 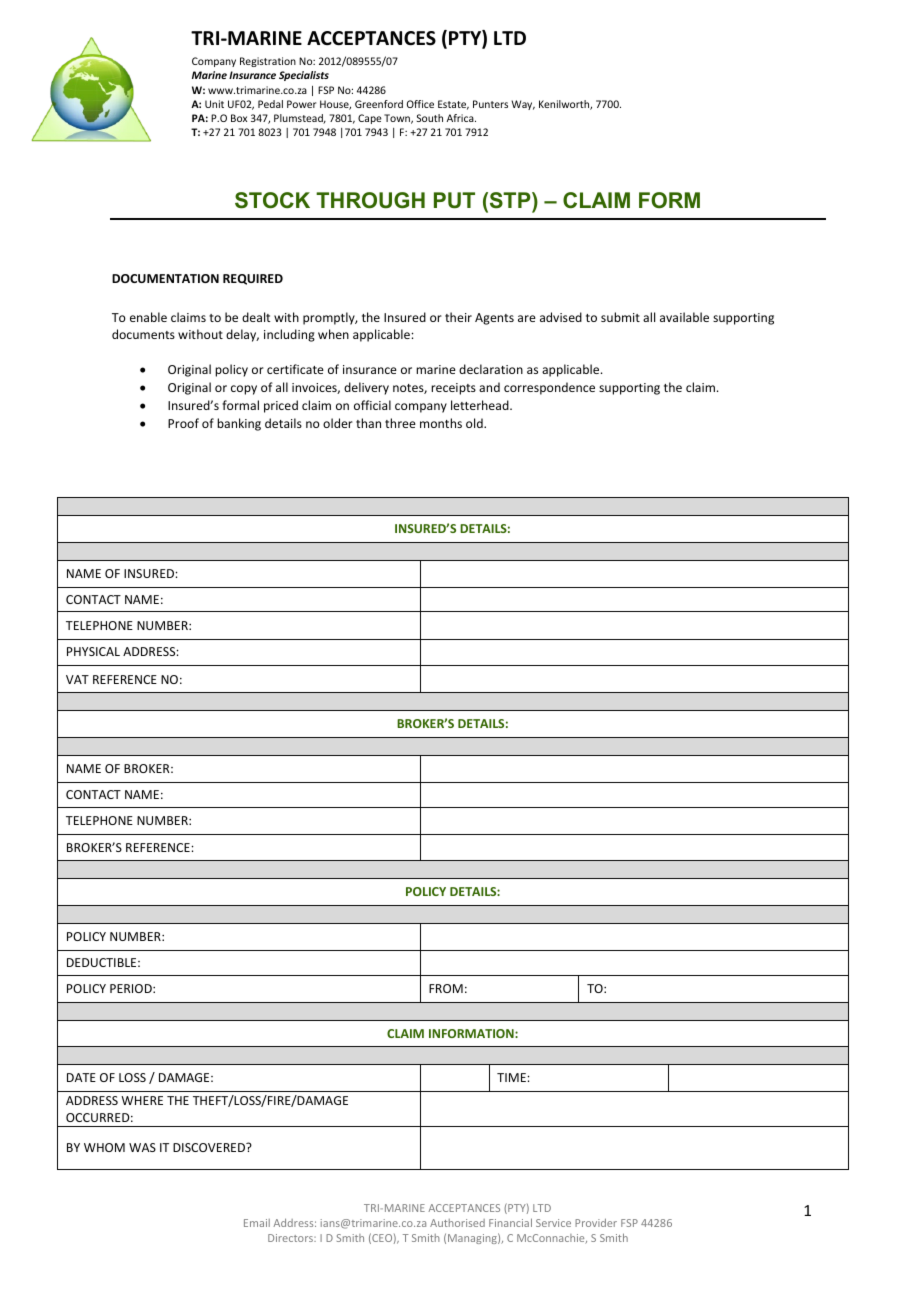 What do you see at coordinates (549, 388) in the image?
I see `correspondence` at bounding box center [549, 388].
